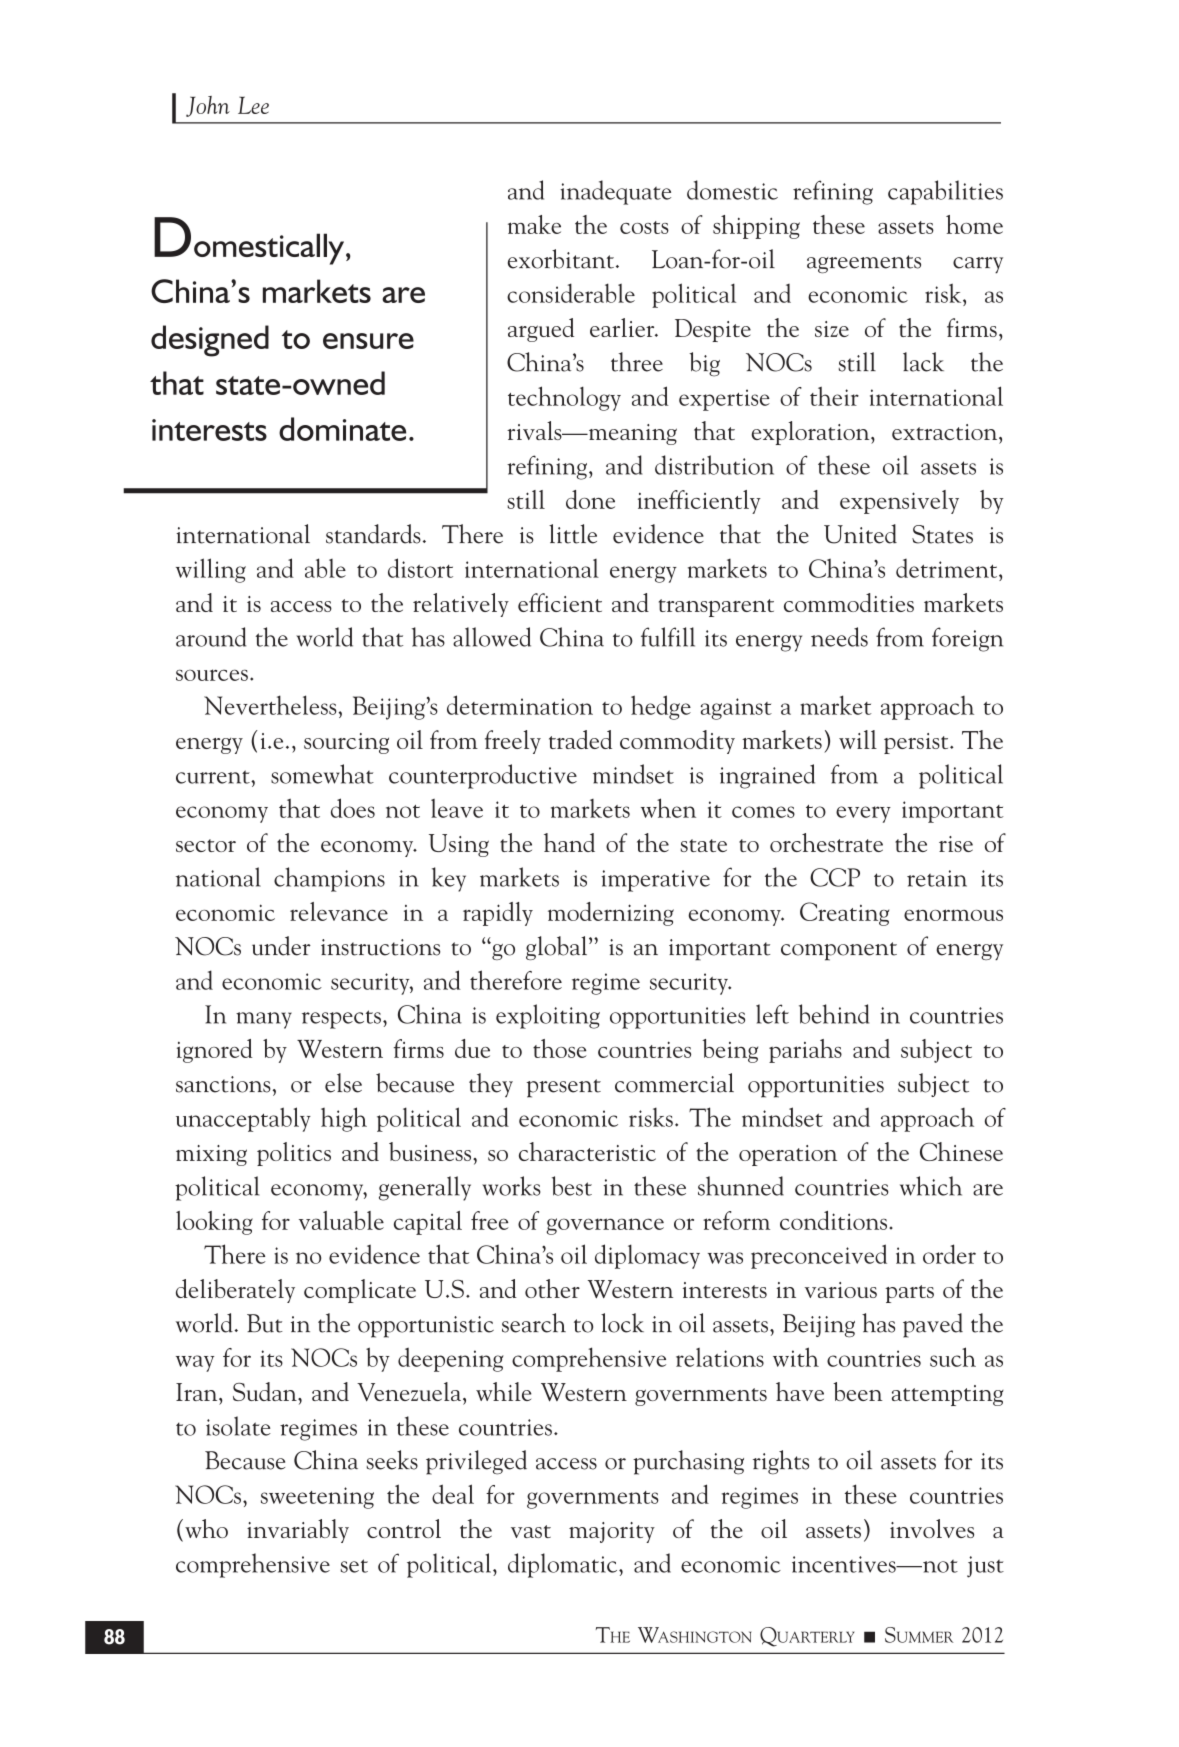 The height and width of the page is (1747, 1179). What do you see at coordinates (612, 1532) in the page?
I see `majority` at bounding box center [612, 1532].
